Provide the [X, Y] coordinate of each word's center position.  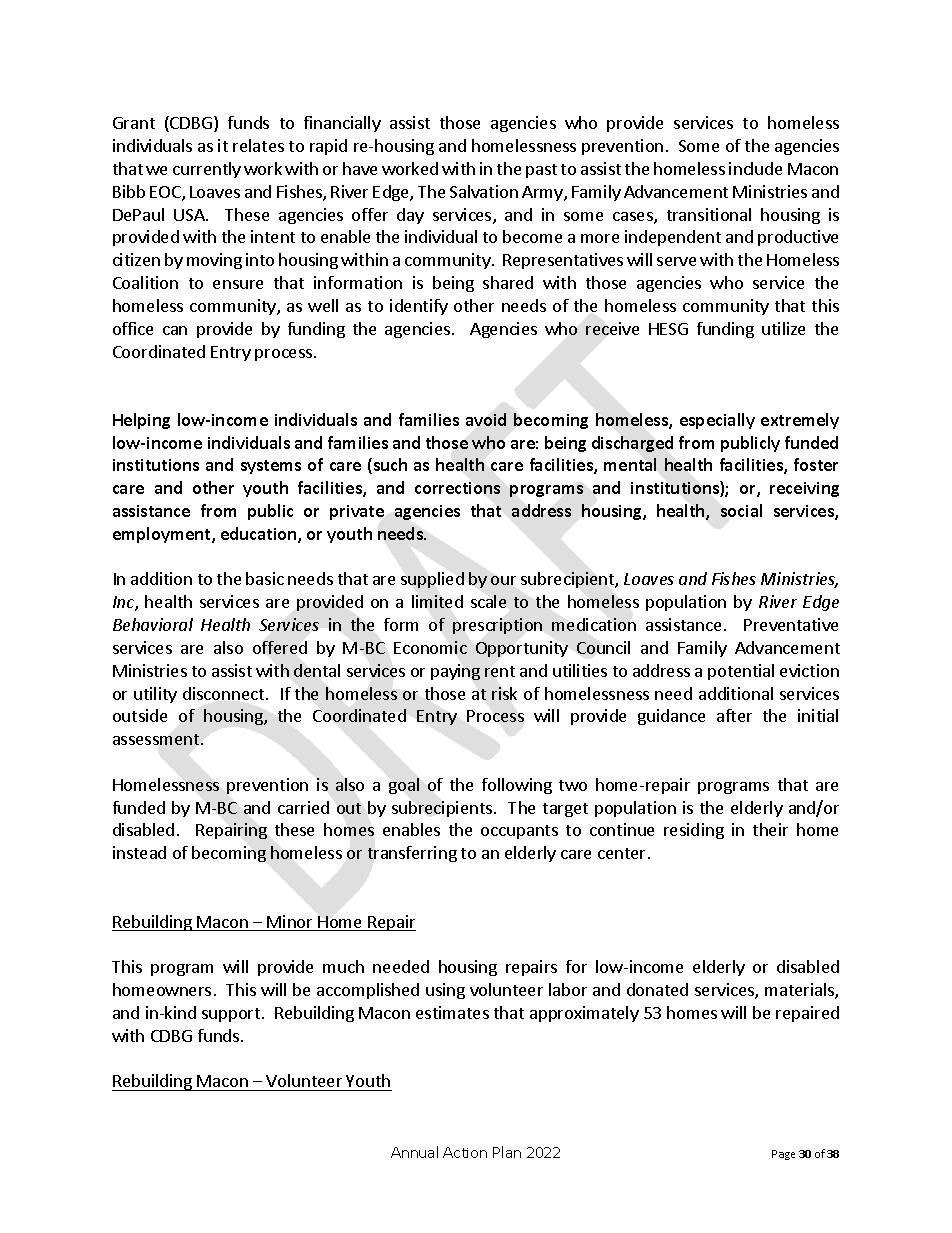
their [770, 829]
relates [258, 145]
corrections [457, 488]
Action [465, 1152]
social [741, 510]
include [755, 168]
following [517, 786]
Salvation [484, 191]
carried [303, 807]
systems [271, 467]
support [232, 1015]
